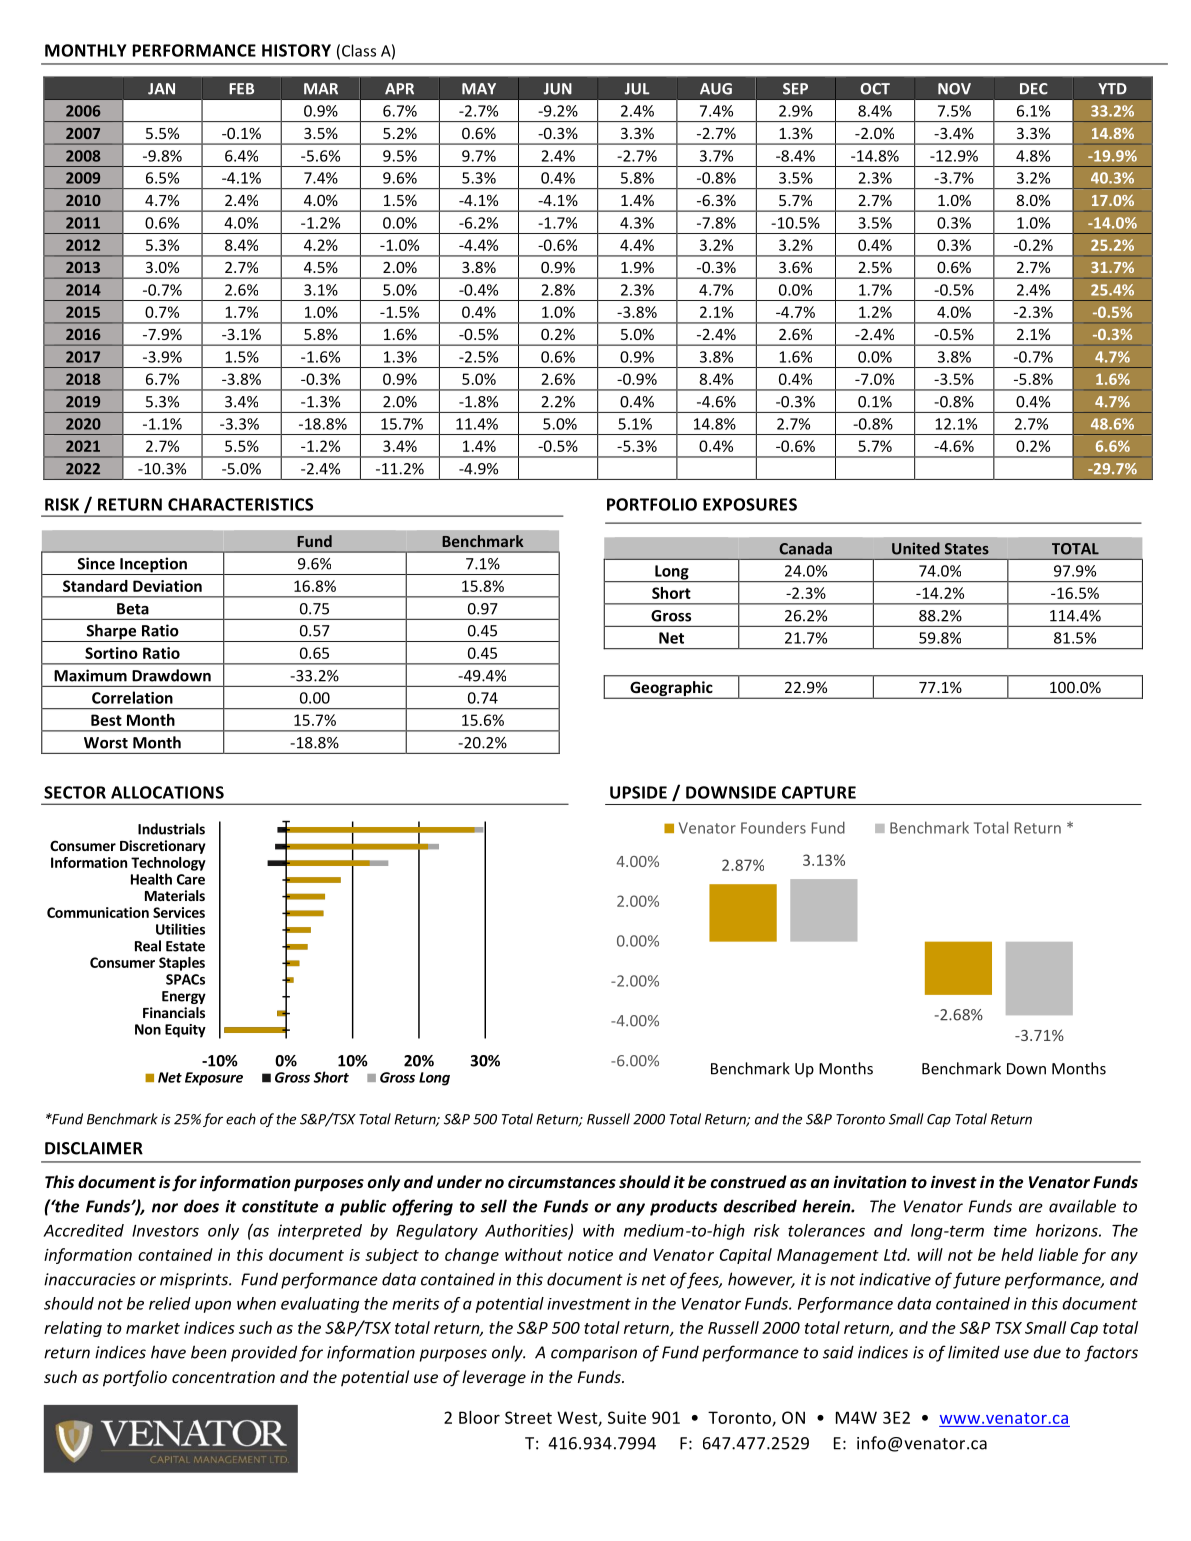 The height and width of the screenshot is (1541, 1191). I want to click on JAN, so click(161, 89).
